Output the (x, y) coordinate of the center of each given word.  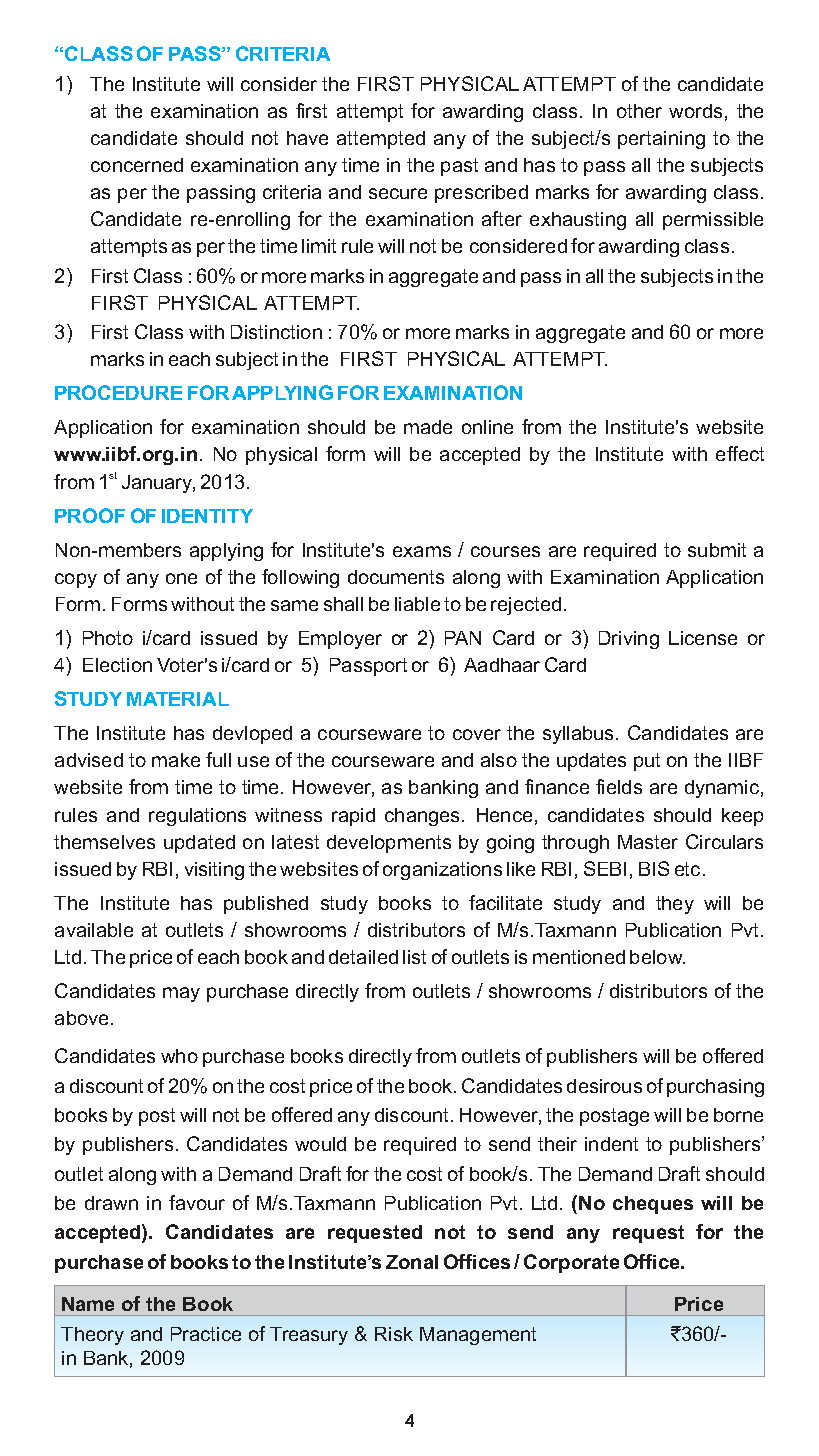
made (428, 427)
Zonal (412, 1262)
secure (398, 193)
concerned (137, 165)
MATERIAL (178, 699)
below (657, 957)
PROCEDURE (118, 392)
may (181, 994)
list (414, 957)
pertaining (661, 140)
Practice (206, 1334)
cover (477, 734)
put (647, 762)
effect (740, 453)
